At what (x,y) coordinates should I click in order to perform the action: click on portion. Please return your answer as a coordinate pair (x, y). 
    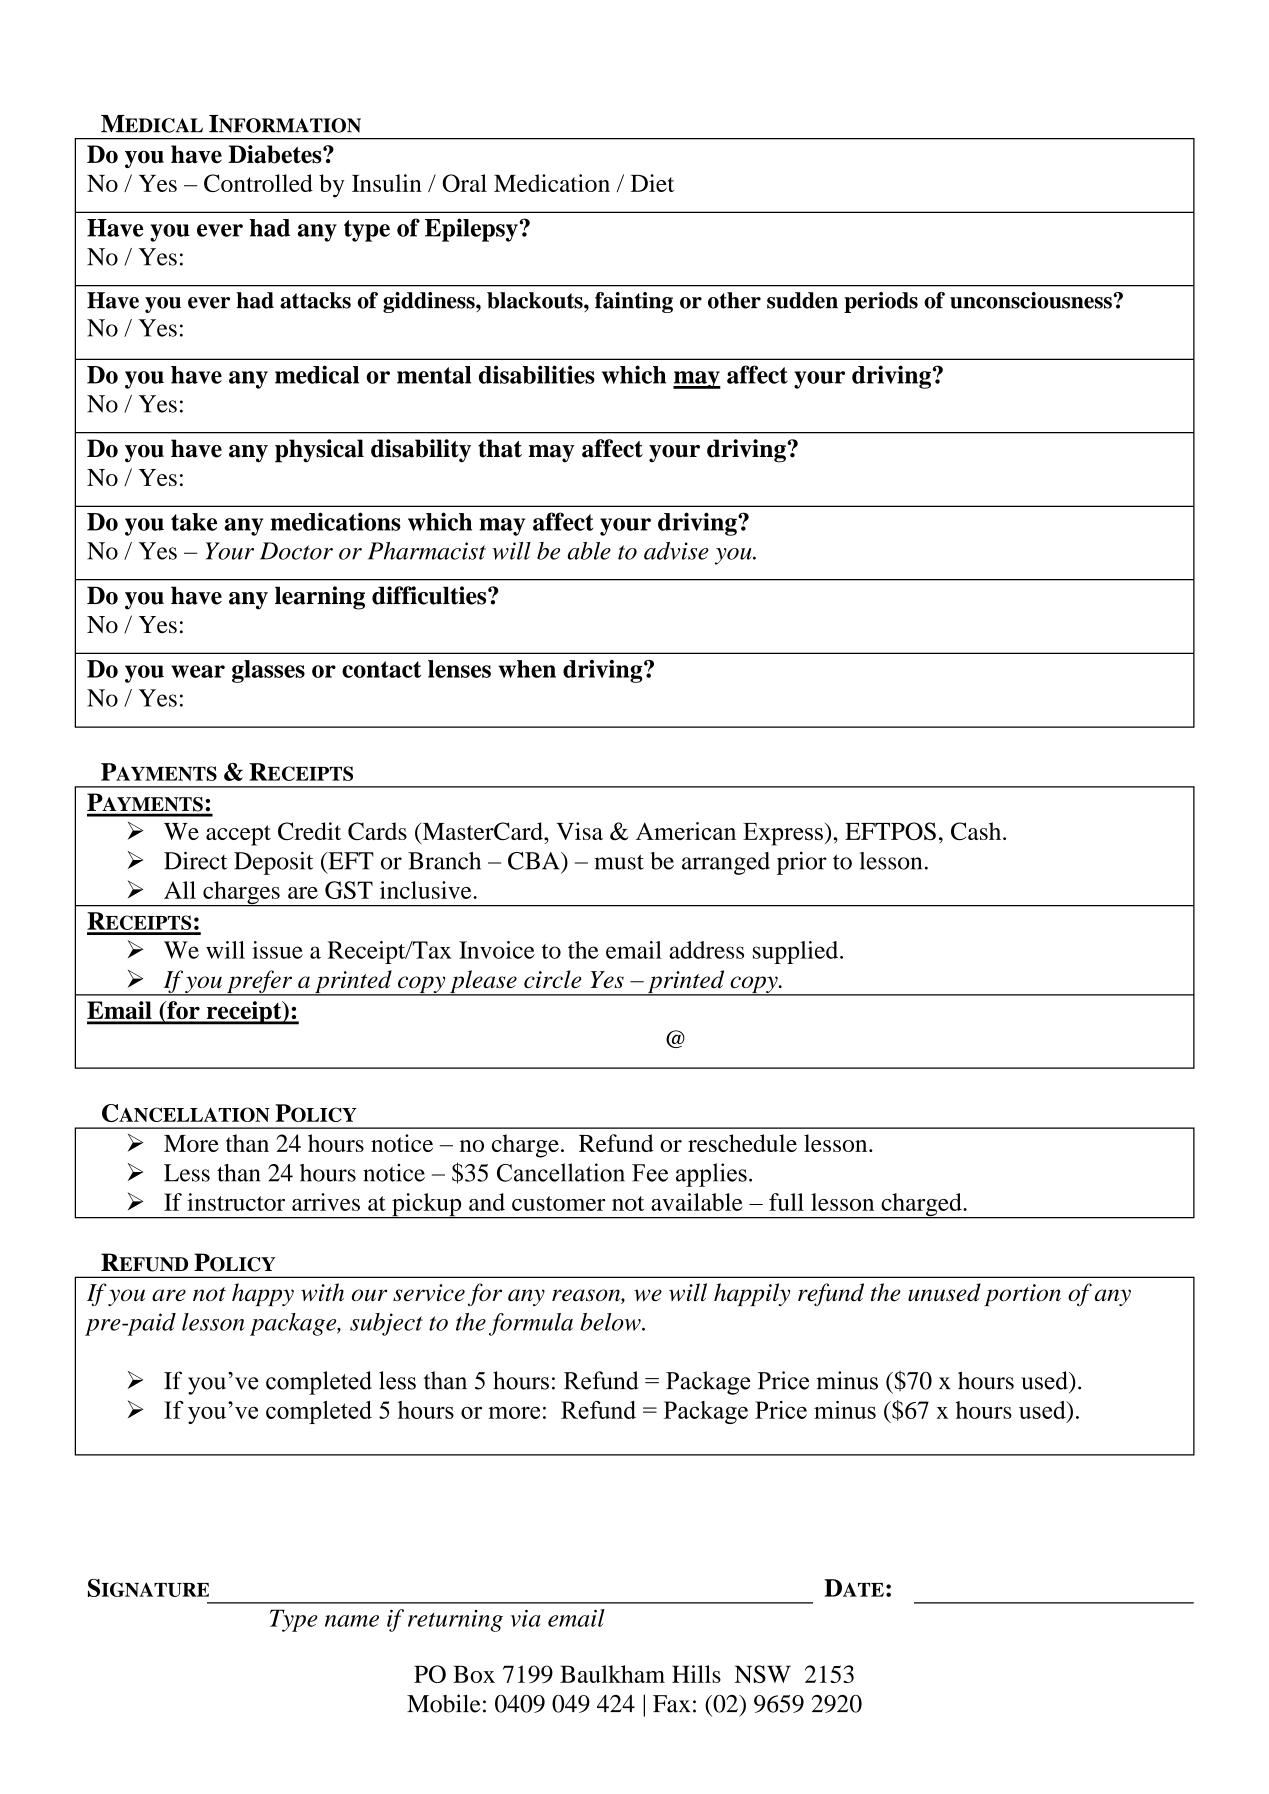
    Looking at the image, I should click on (1022, 1295).
